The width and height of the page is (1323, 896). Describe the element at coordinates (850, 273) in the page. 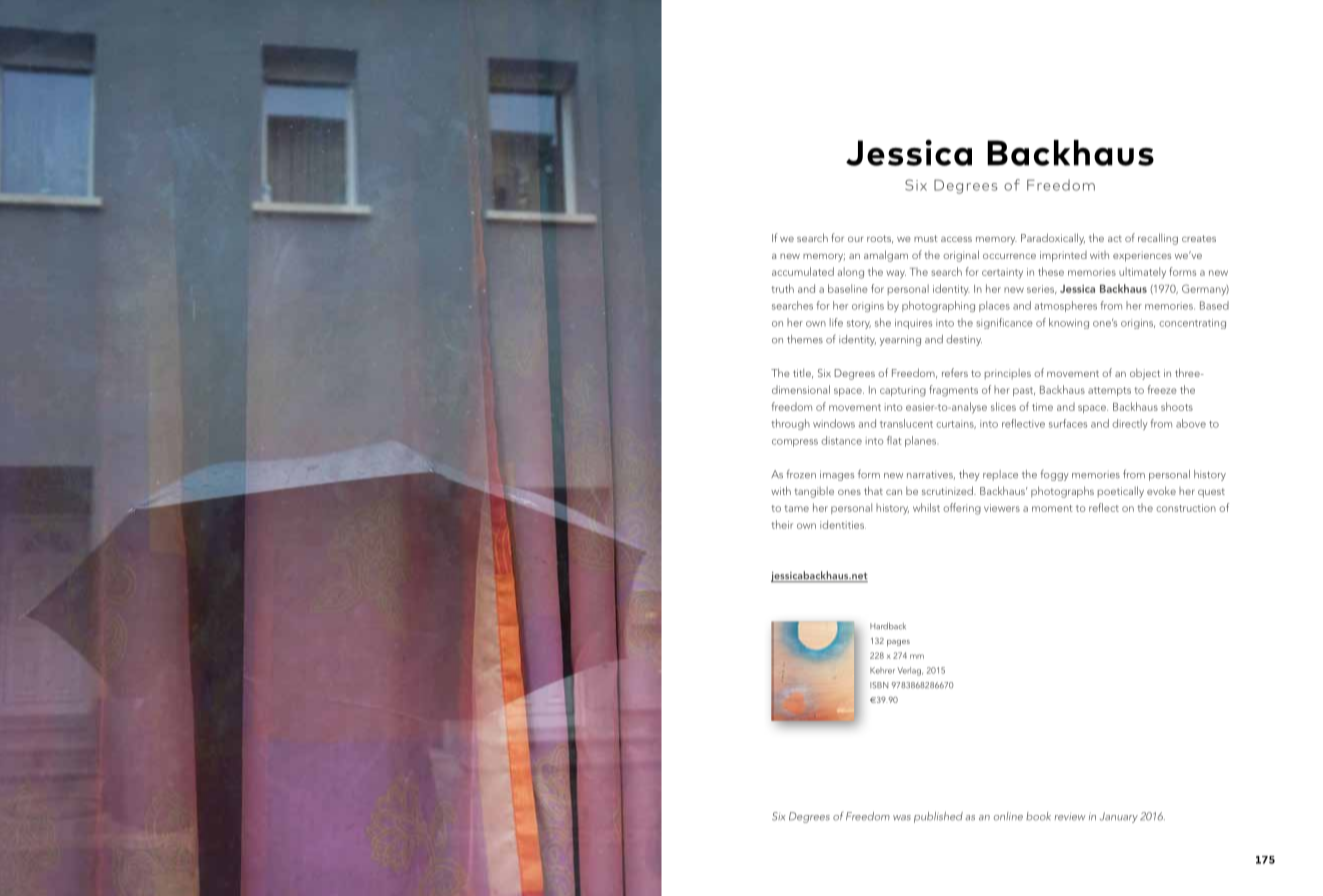

I see `along` at that location.
